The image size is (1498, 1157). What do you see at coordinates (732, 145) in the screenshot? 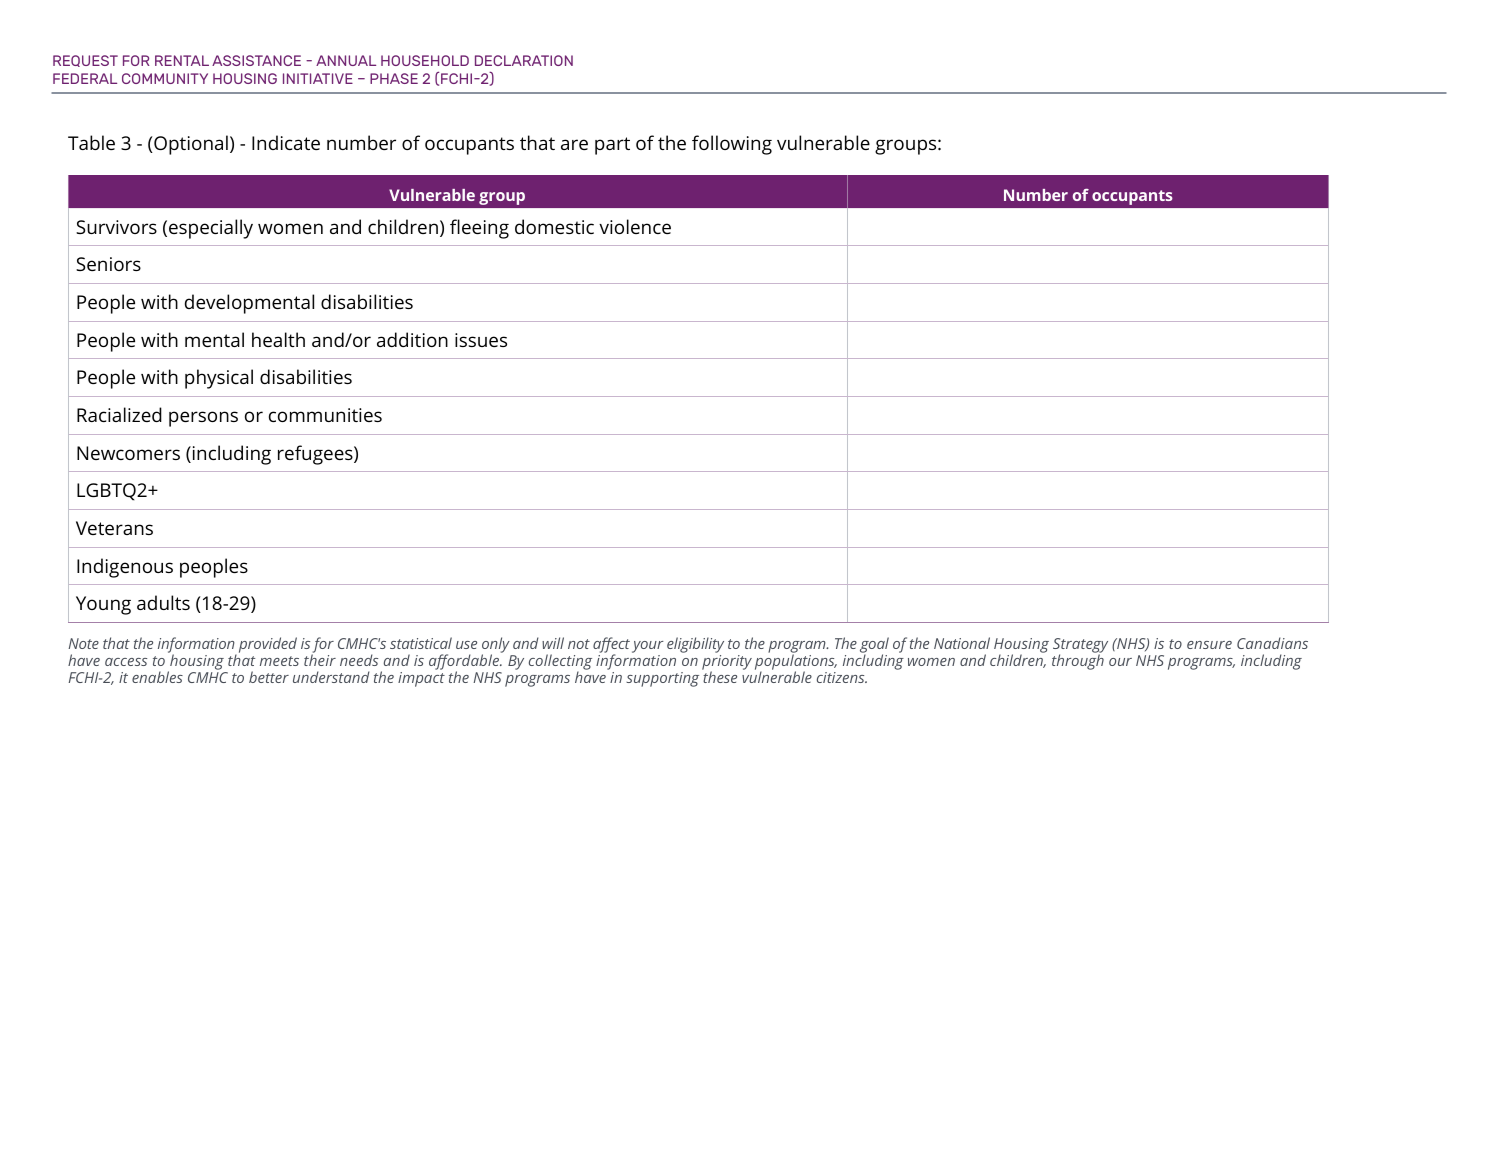
I see `following` at bounding box center [732, 145].
